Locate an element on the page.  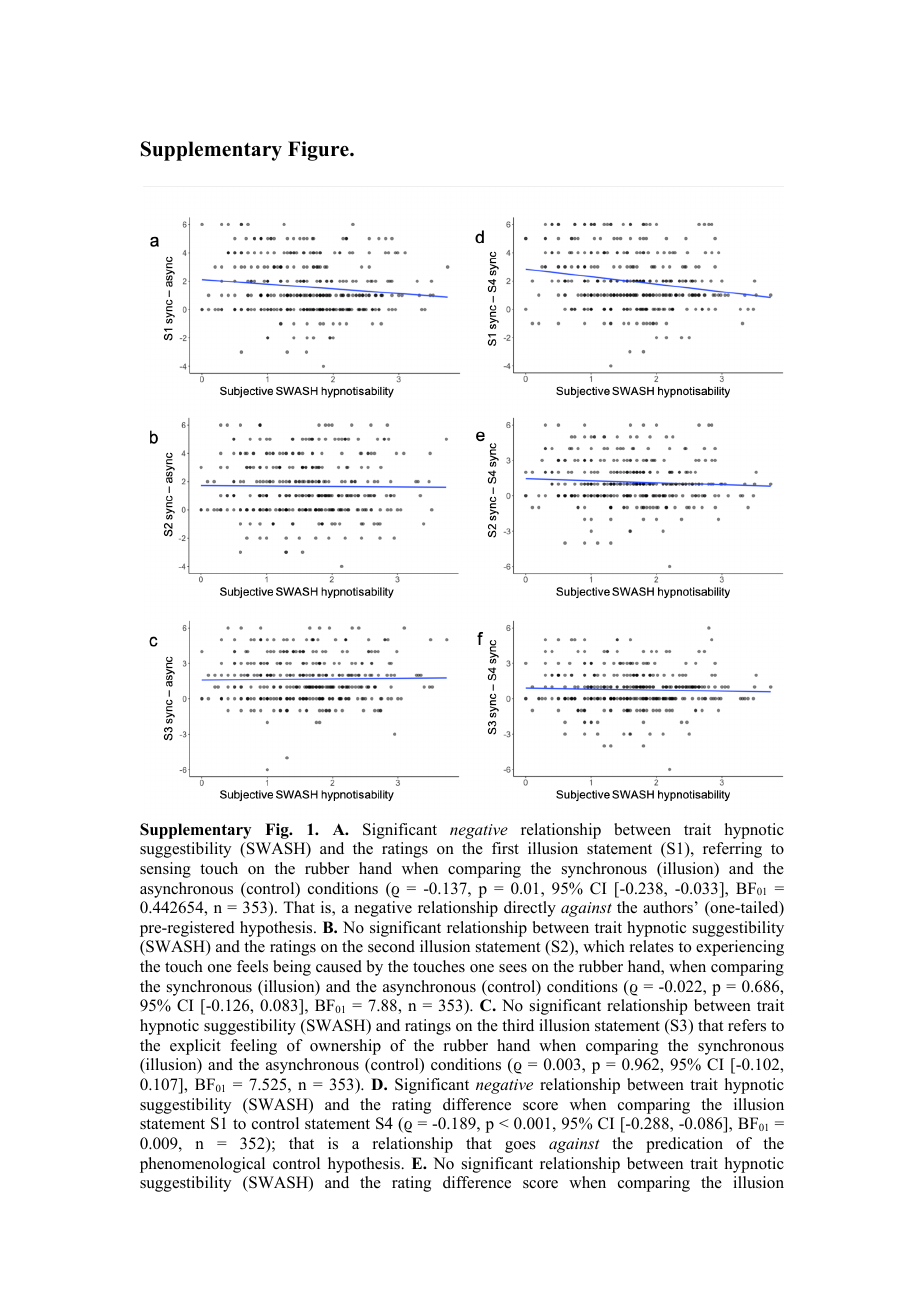
directly is located at coordinates (530, 909).
